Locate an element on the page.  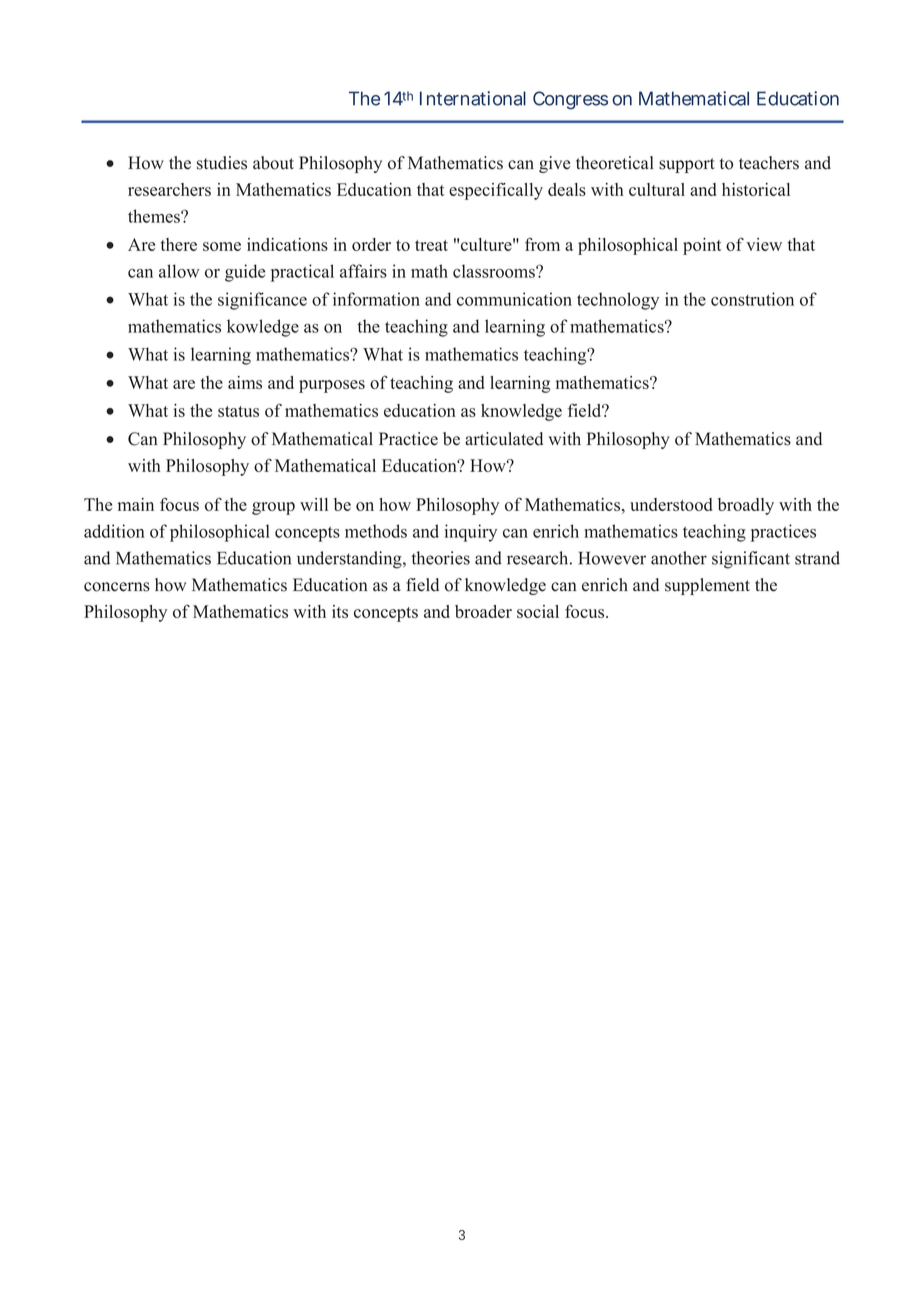
broadly is located at coordinates (746, 506).
